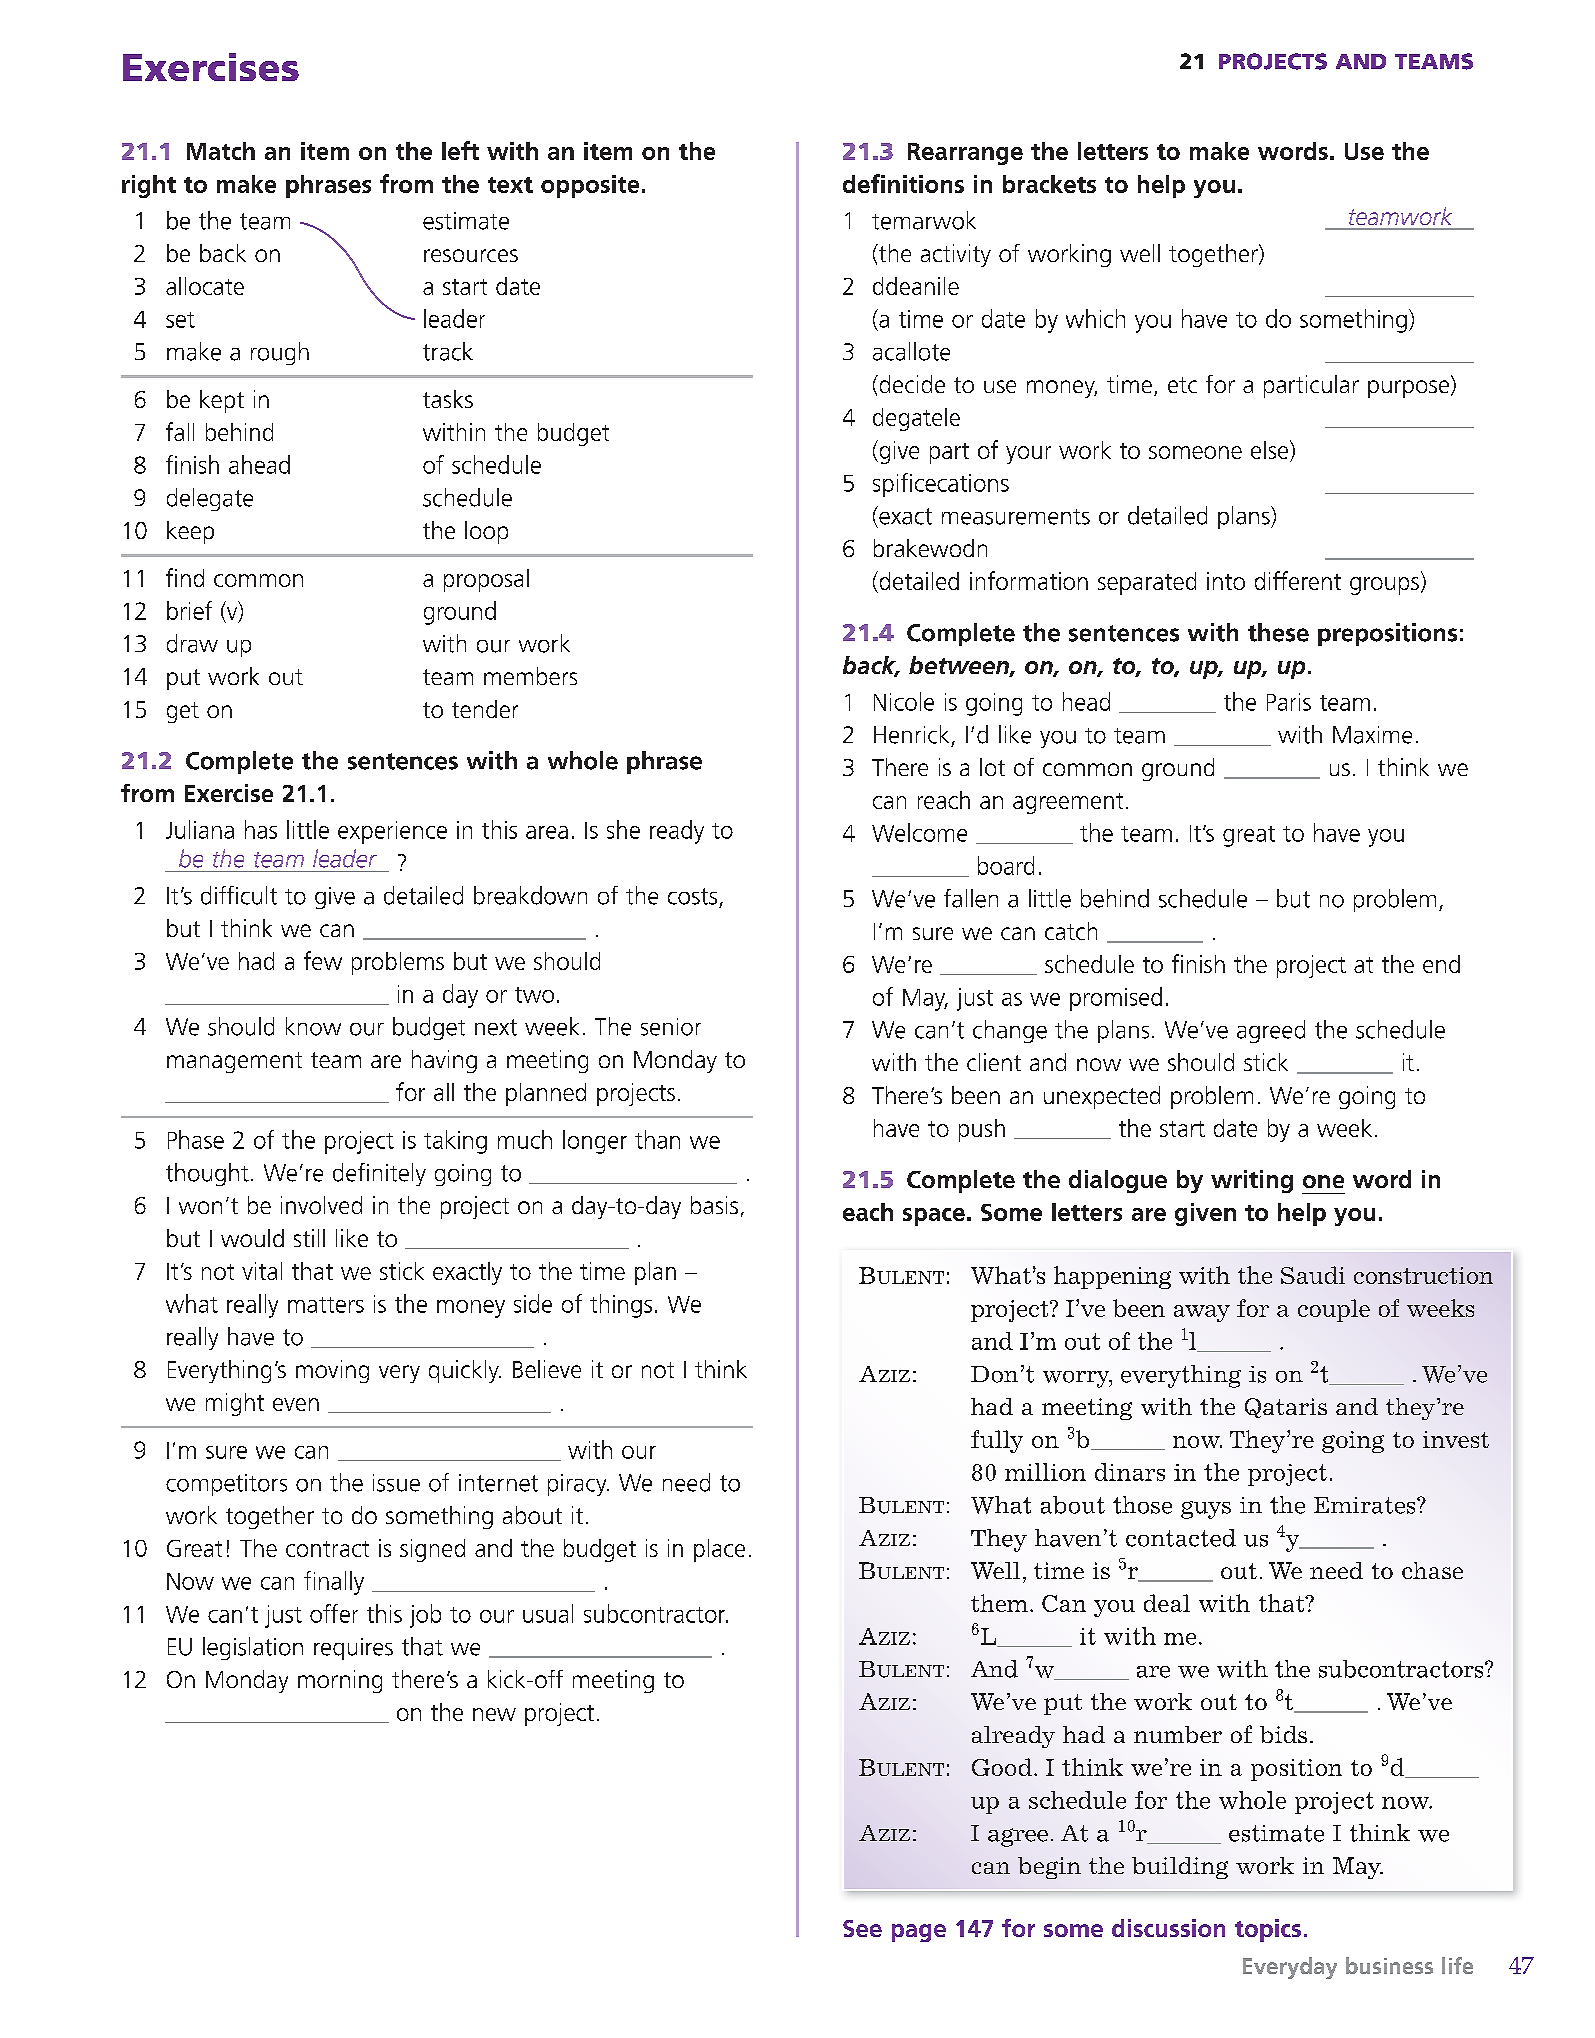 This screenshot has width=1595, height=2038. I want to click on know, so click(313, 1026).
